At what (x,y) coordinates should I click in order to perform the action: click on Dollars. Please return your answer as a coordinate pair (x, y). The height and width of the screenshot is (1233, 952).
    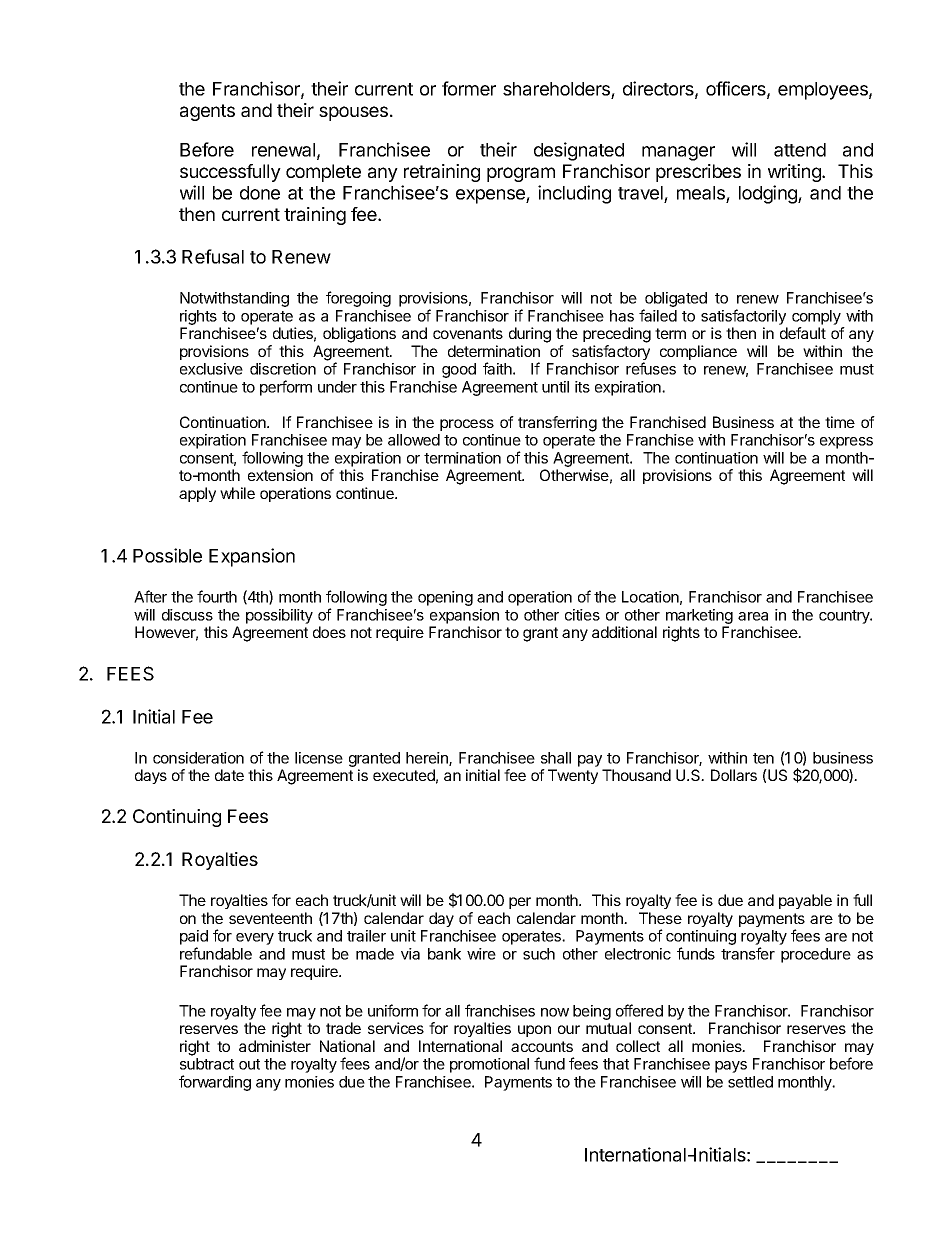
    Looking at the image, I should click on (734, 775).
